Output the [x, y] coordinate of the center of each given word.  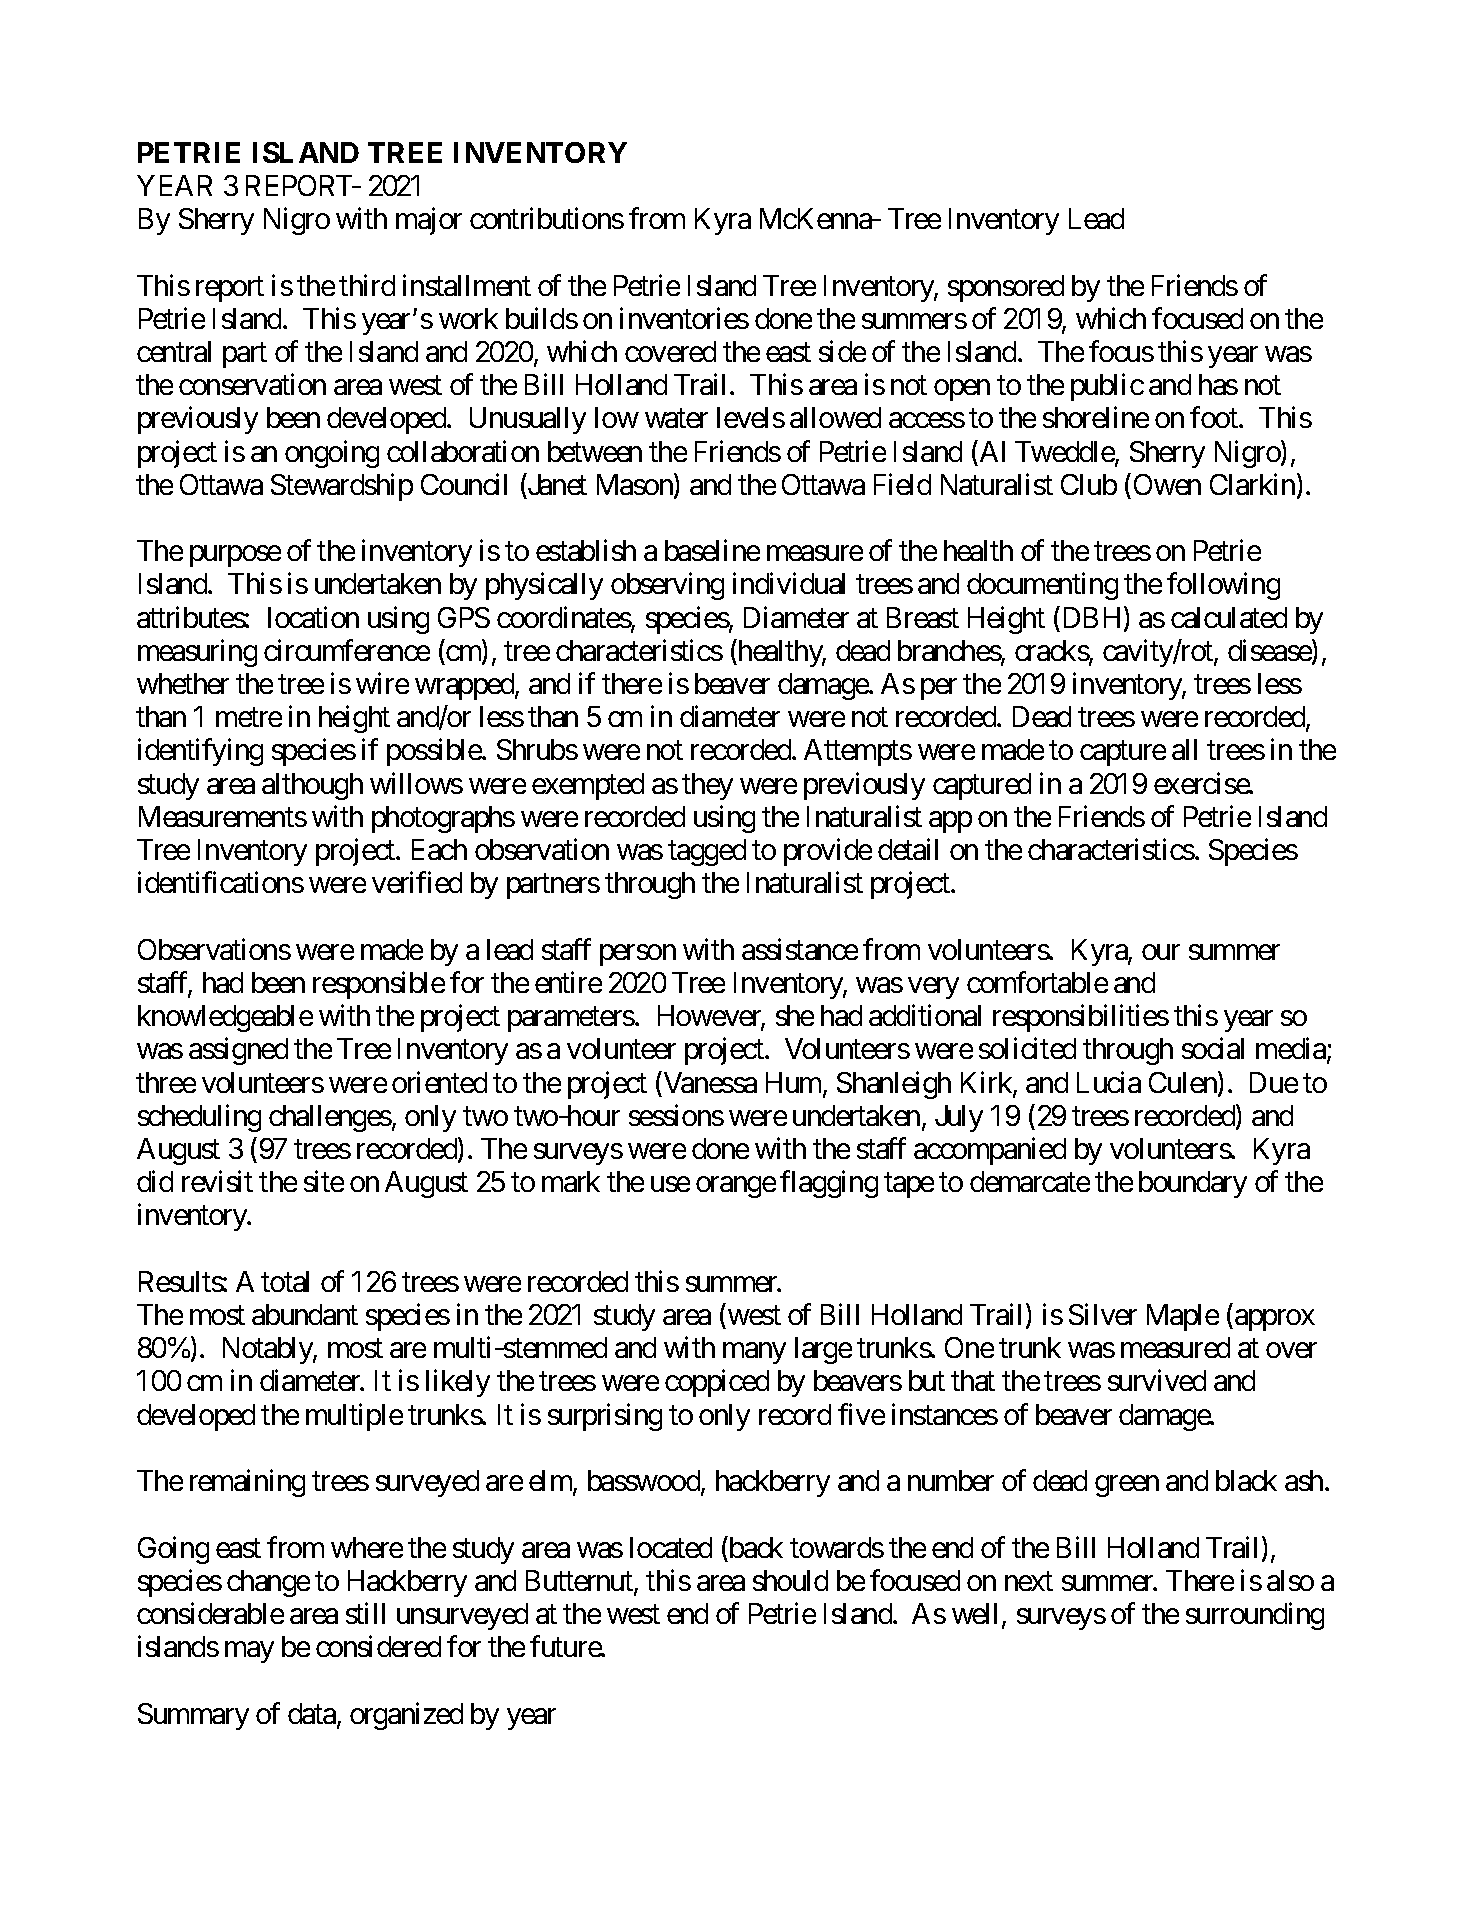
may [249, 1652]
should [790, 1580]
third [367, 285]
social [1213, 1048]
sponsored [1006, 288]
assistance [800, 949]
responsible [379, 985]
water [676, 419]
